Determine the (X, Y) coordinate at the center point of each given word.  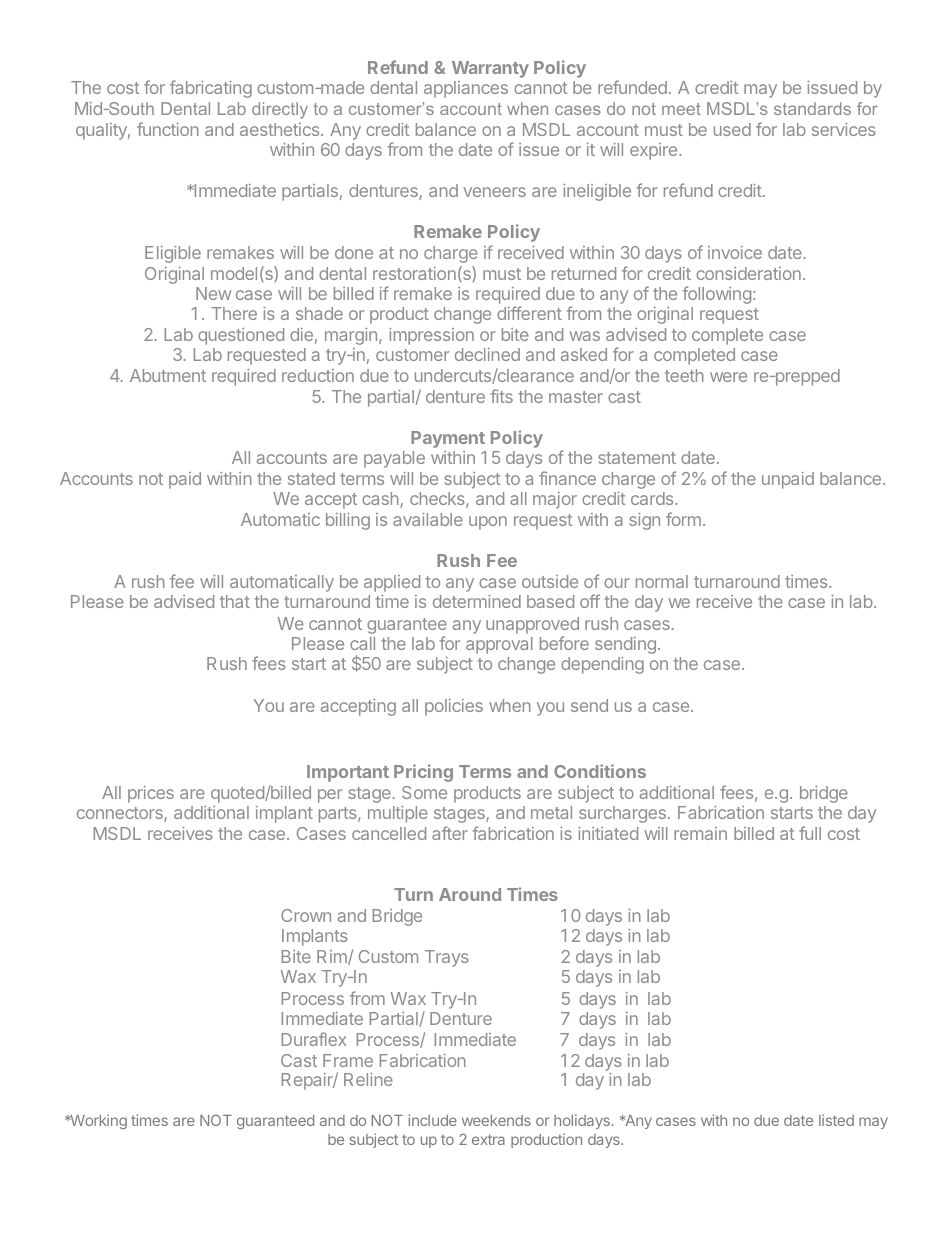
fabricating (211, 89)
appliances (466, 89)
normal (662, 581)
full (810, 833)
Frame (348, 1060)
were (728, 377)
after (450, 833)
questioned (241, 336)
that (235, 601)
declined (487, 354)
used (732, 129)
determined (477, 601)
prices (151, 794)
